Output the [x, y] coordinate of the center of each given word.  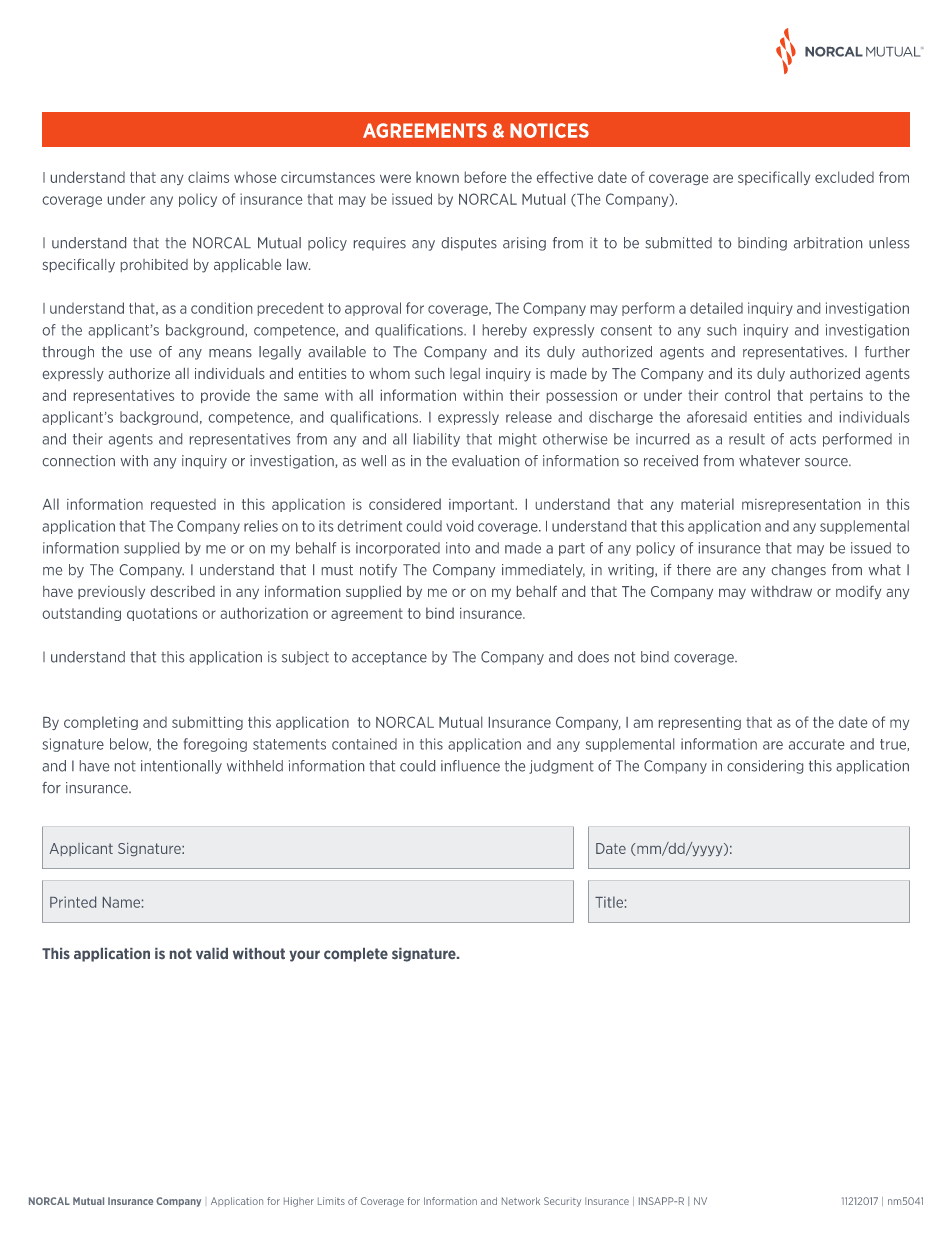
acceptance [389, 658]
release [529, 417]
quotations [162, 614]
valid [212, 953]
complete [356, 955]
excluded [844, 177]
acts [803, 439]
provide [225, 396]
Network [521, 1201]
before [485, 177]
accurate [816, 744]
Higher [299, 1202]
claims [208, 177]
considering [765, 767]
